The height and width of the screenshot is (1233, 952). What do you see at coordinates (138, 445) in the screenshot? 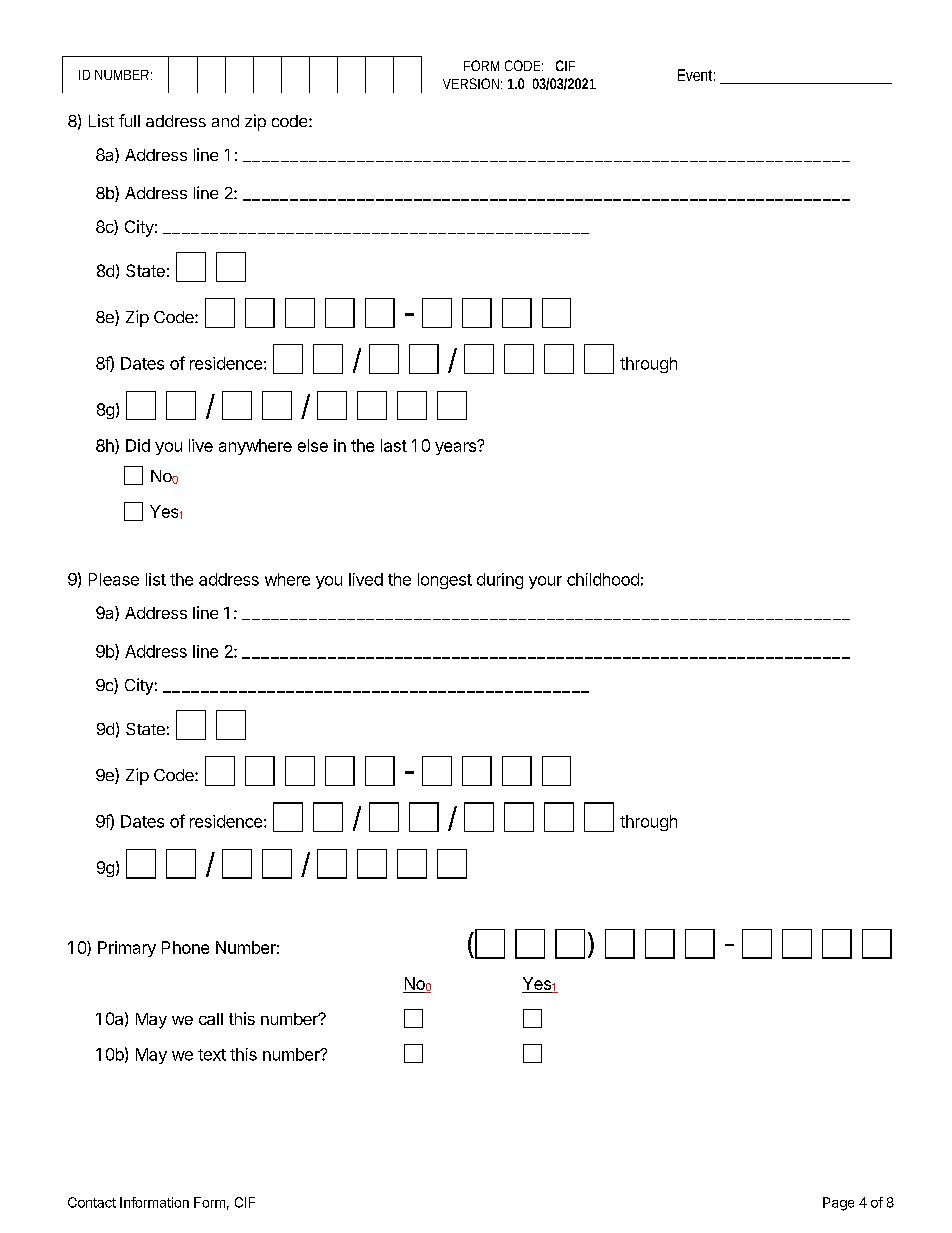
I see `Did` at bounding box center [138, 445].
